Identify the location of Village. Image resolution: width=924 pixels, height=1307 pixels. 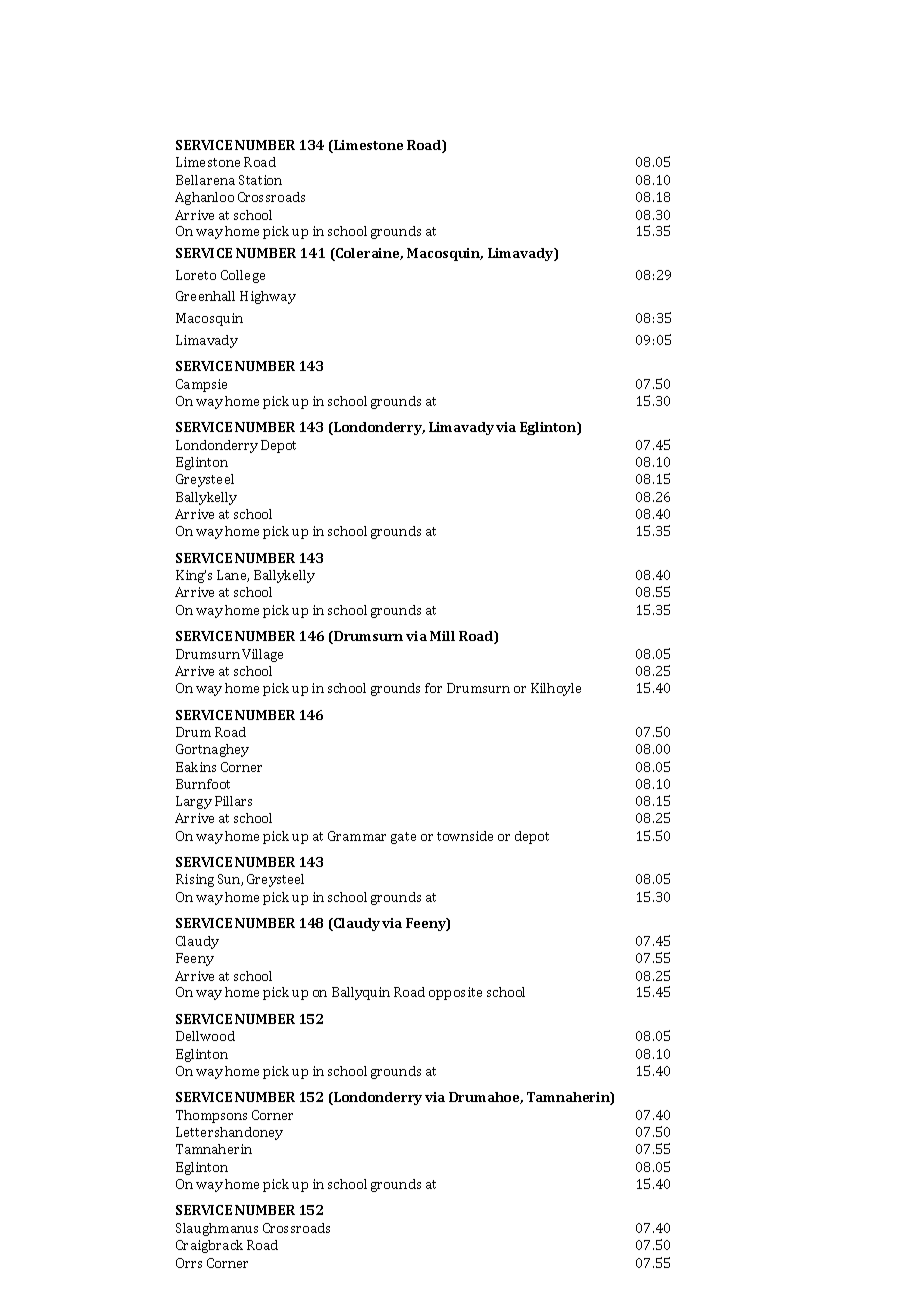
(262, 655).
